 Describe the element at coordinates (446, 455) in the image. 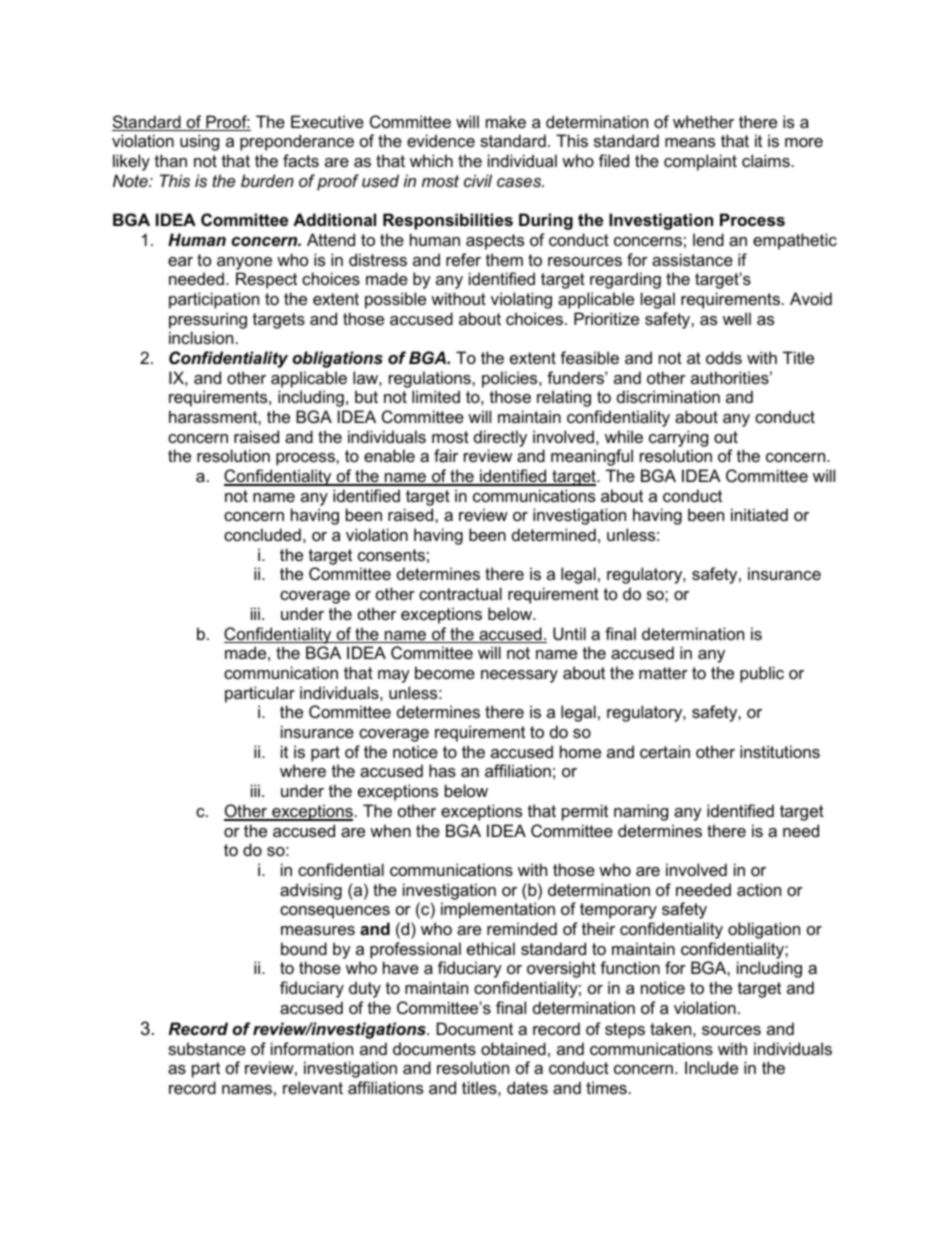

I see `fair` at that location.
